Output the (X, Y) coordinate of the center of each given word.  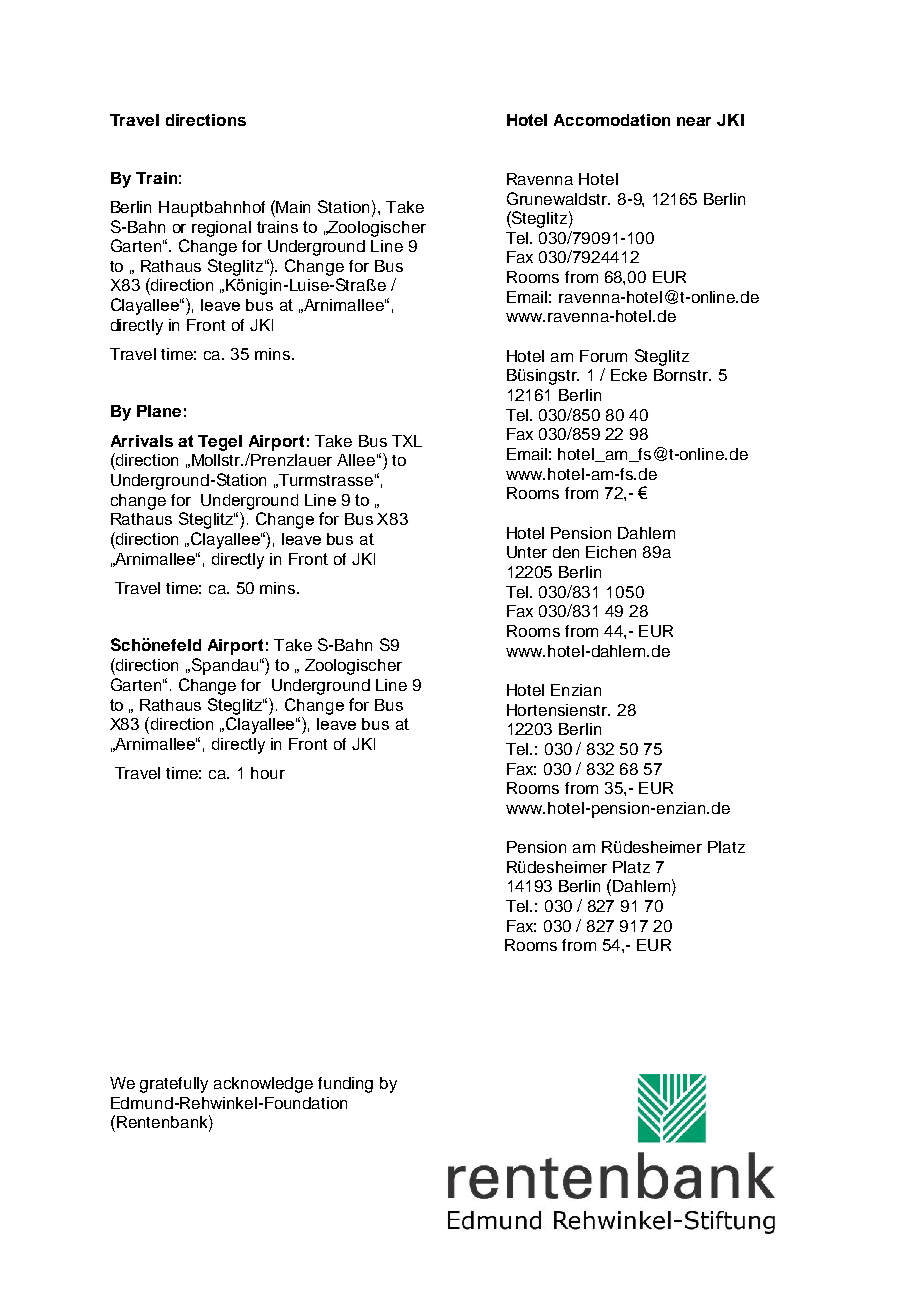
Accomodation (612, 120)
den (566, 552)
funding (345, 1085)
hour (268, 773)
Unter (527, 552)
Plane (159, 411)
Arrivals (142, 441)
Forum (603, 356)
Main (293, 207)
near (694, 121)
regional (221, 229)
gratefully (174, 1085)
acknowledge (263, 1085)
